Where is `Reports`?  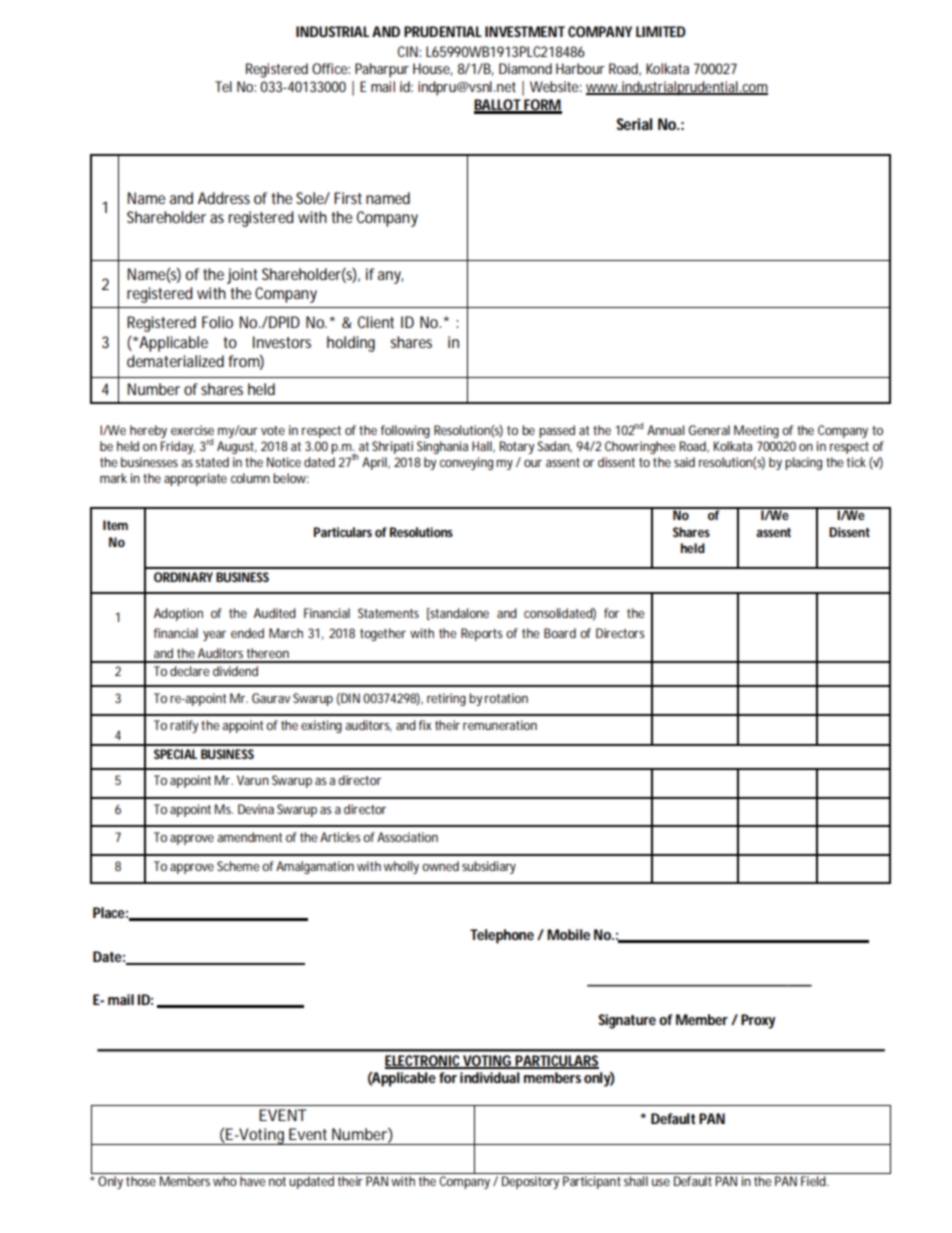
Reports is located at coordinates (482, 634).
